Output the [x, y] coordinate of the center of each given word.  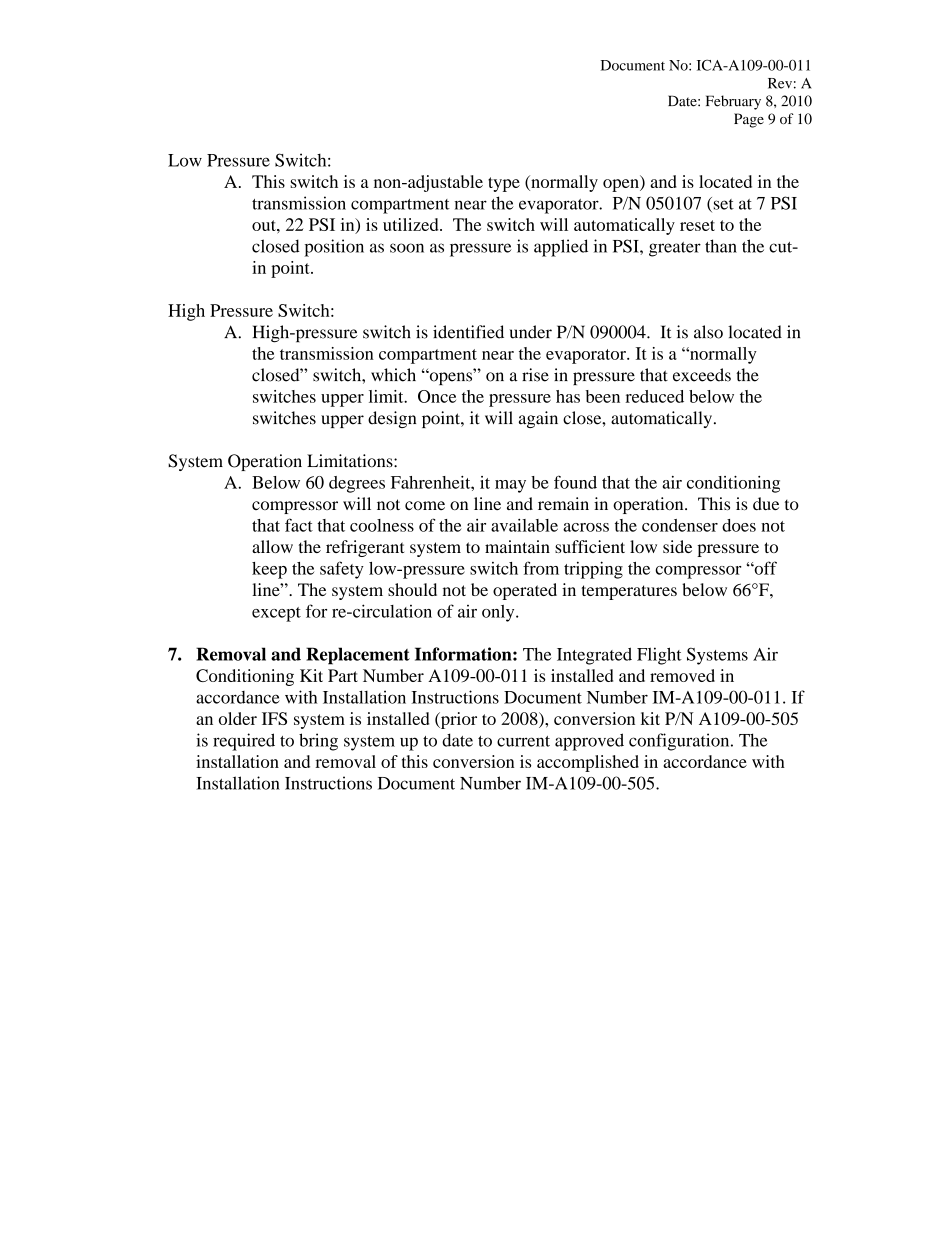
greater [675, 249]
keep [269, 570]
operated [525, 591]
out [265, 225]
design [392, 419]
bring [318, 742]
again [538, 419]
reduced [654, 396]
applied [561, 248]
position [334, 248]
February [733, 102]
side [677, 546]
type [504, 184]
